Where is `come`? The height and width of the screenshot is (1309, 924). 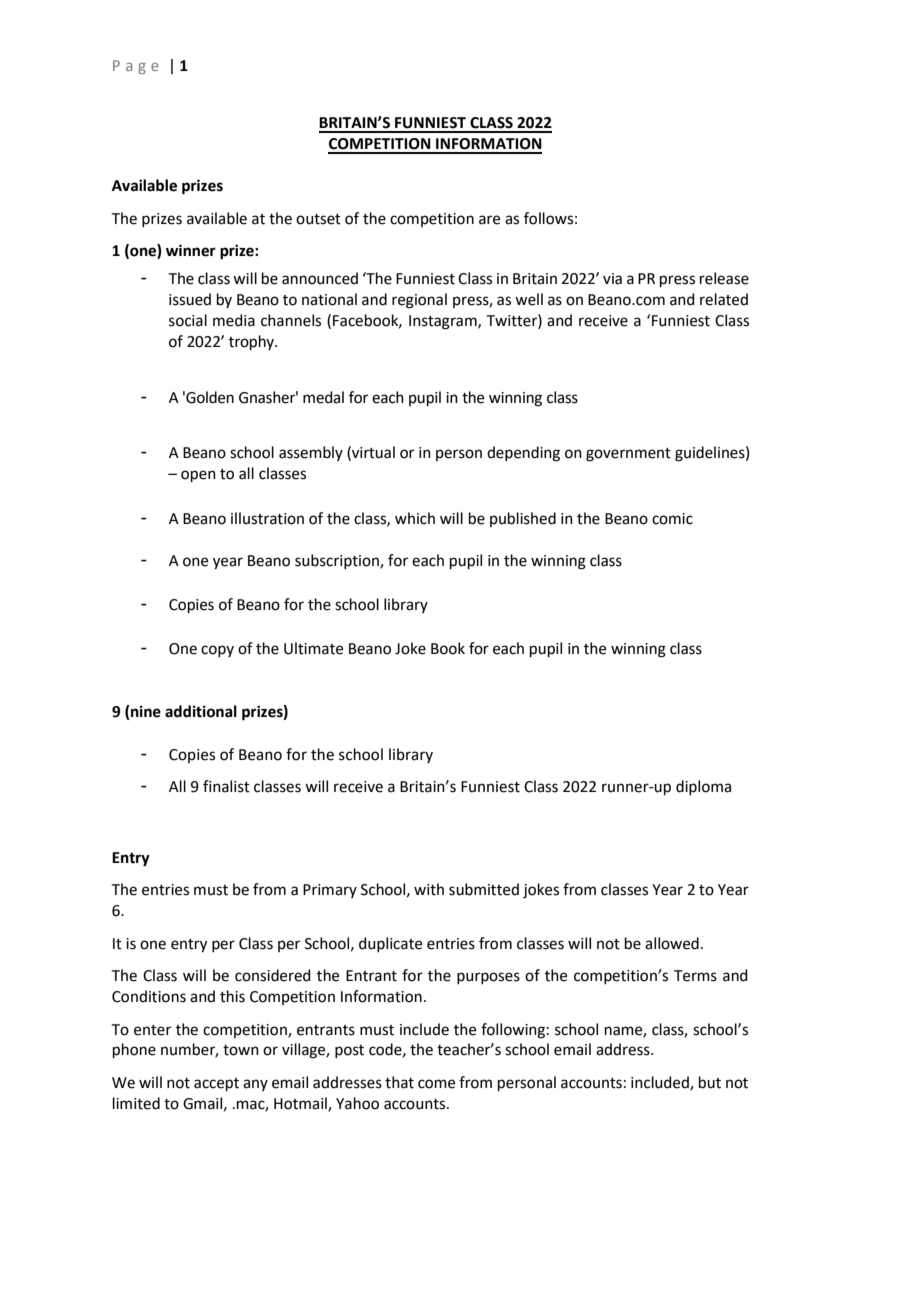
come is located at coordinates (436, 1084).
